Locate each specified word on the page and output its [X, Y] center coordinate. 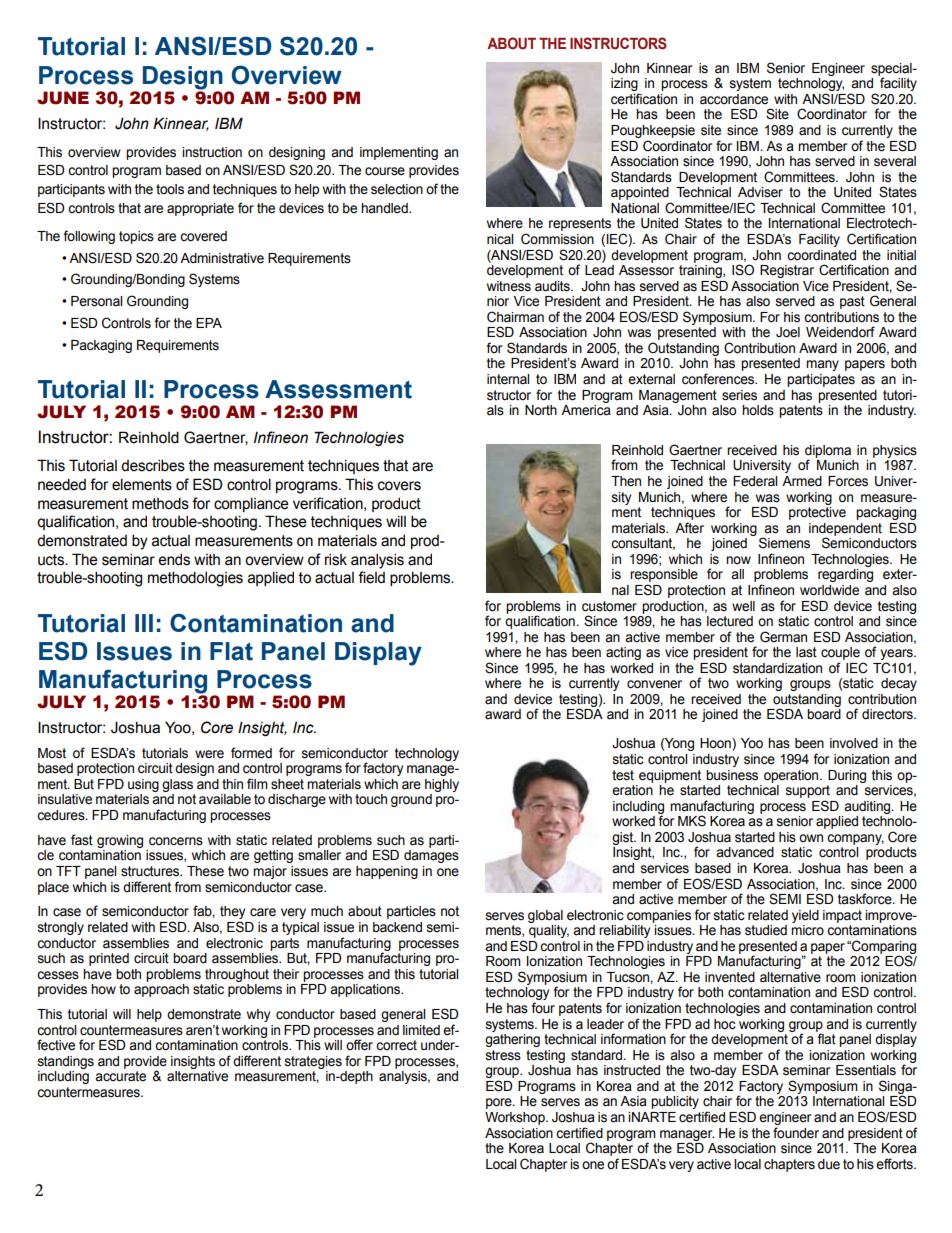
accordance [734, 99]
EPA [209, 323]
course [385, 171]
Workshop [516, 1118]
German [783, 637]
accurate [120, 1076]
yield [805, 916]
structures [151, 871]
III [144, 623]
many [822, 365]
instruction [212, 152]
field [371, 577]
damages [431, 856]
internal [508, 379]
